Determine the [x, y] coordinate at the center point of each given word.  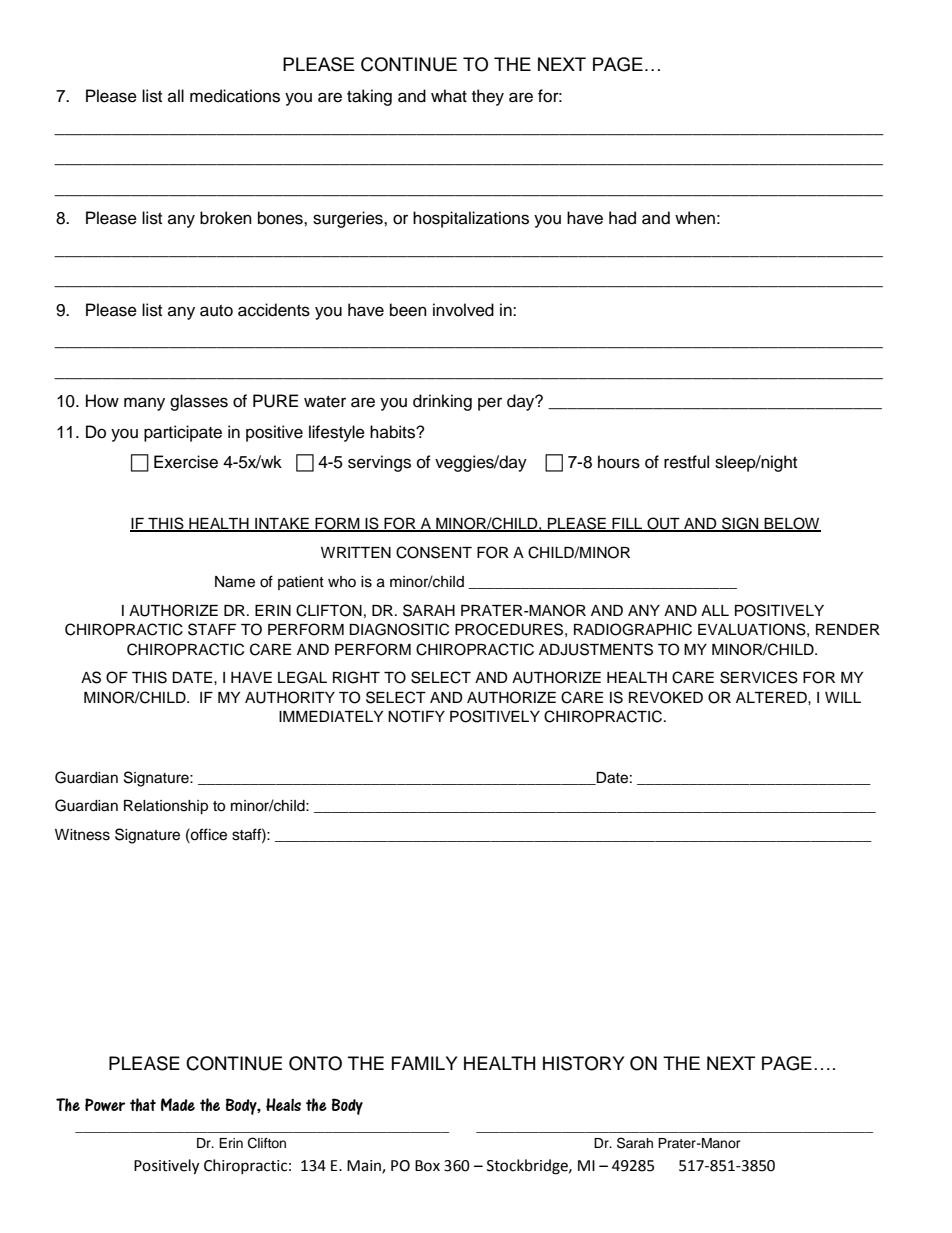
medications [235, 96]
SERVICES [759, 677]
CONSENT [434, 552]
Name [235, 582]
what [449, 96]
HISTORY [583, 1063]
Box [427, 1166]
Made [178, 1104]
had [622, 218]
